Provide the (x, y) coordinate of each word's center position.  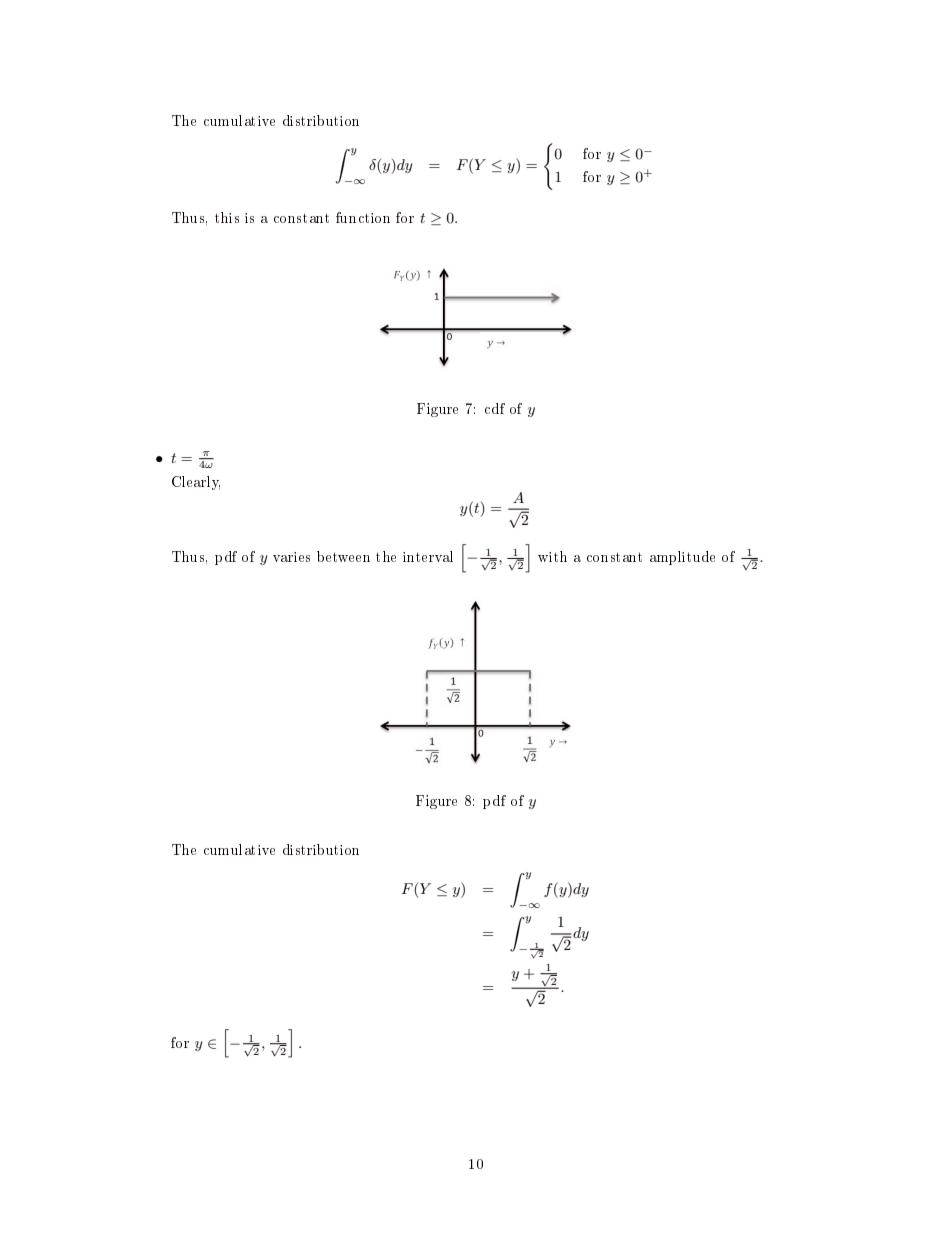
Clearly (196, 483)
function (363, 217)
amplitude (682, 558)
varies (291, 557)
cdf (495, 408)
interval (428, 556)
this (227, 217)
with (552, 556)
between (343, 556)
